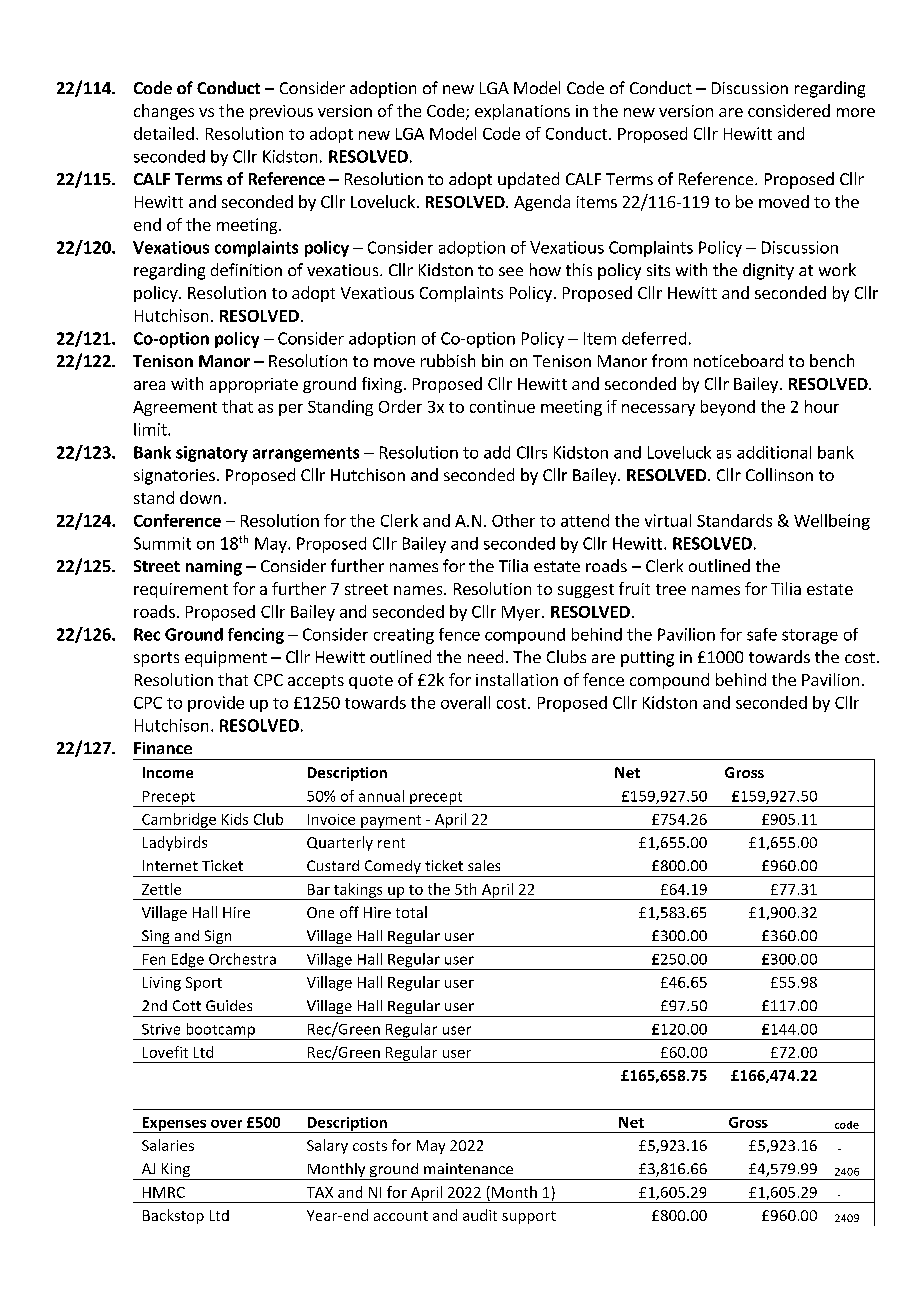 The width and height of the page is (924, 1308). Describe the element at coordinates (522, 112) in the page. I see `explanations` at that location.
